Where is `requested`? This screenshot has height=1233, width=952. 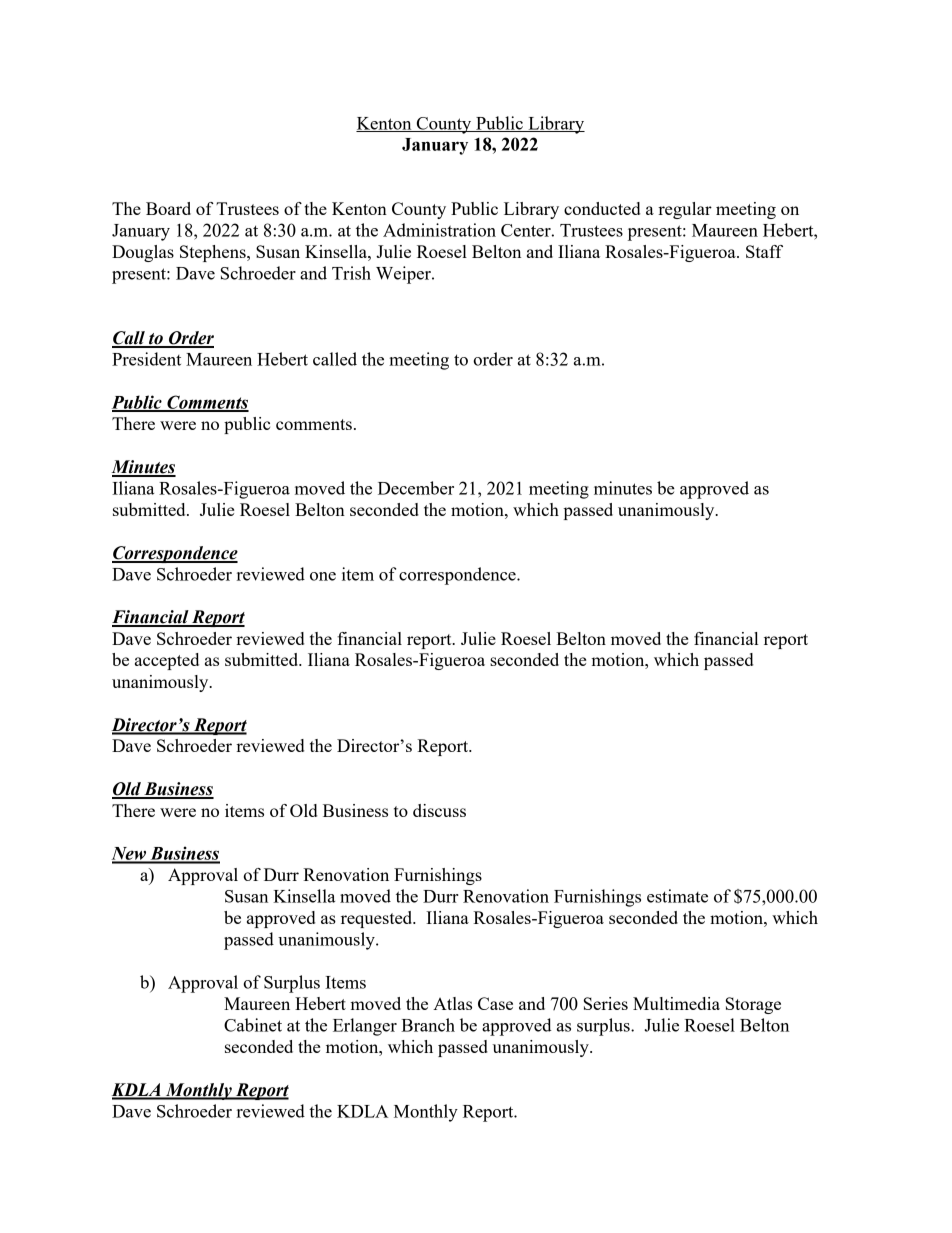
requested is located at coordinates (378, 919).
